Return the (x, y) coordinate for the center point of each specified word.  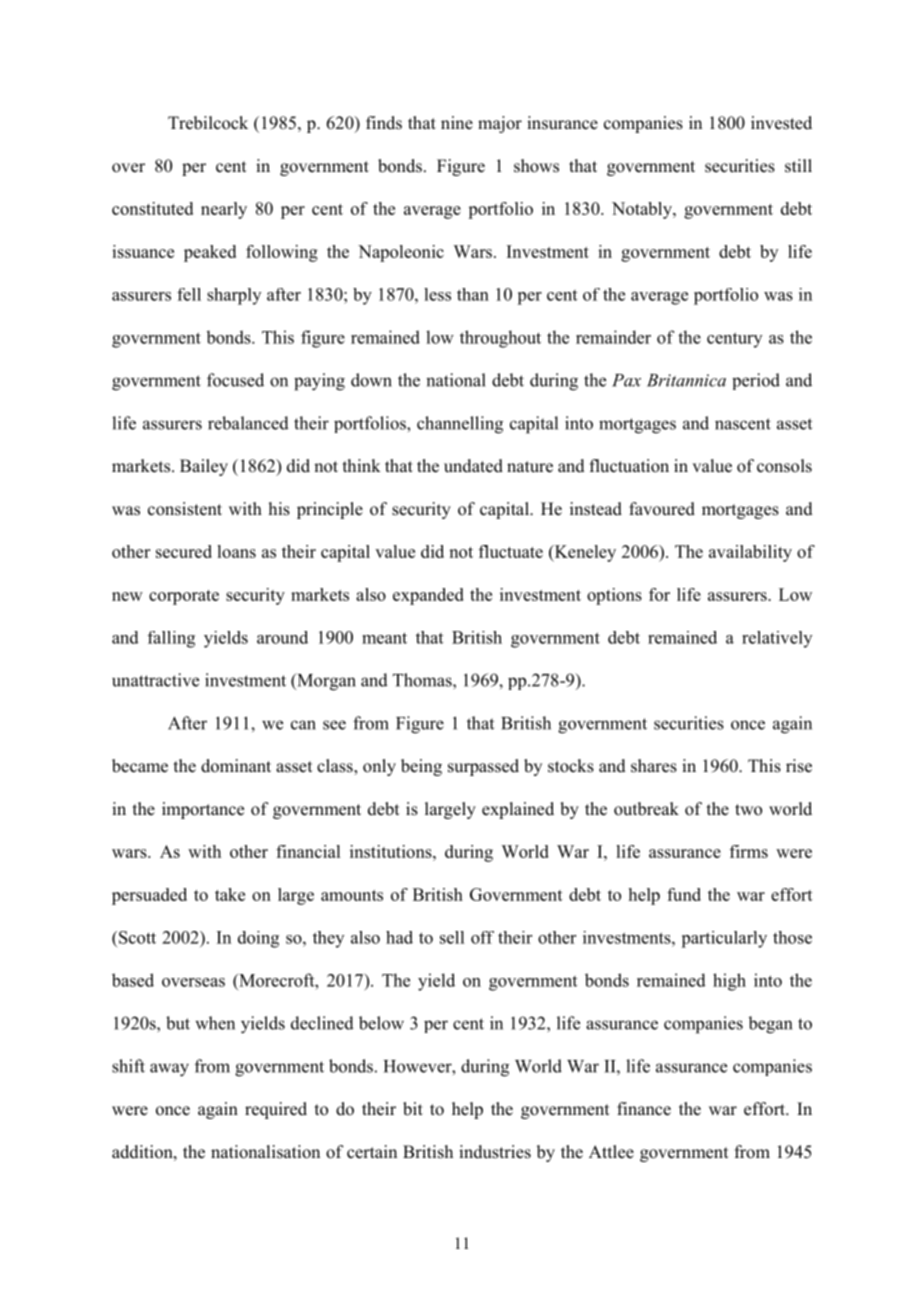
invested (781, 123)
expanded (428, 596)
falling (171, 639)
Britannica (686, 380)
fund (684, 894)
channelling (460, 425)
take (230, 894)
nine (457, 123)
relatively (777, 639)
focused (235, 380)
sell (452, 937)
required (276, 1110)
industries (495, 1152)
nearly (224, 210)
